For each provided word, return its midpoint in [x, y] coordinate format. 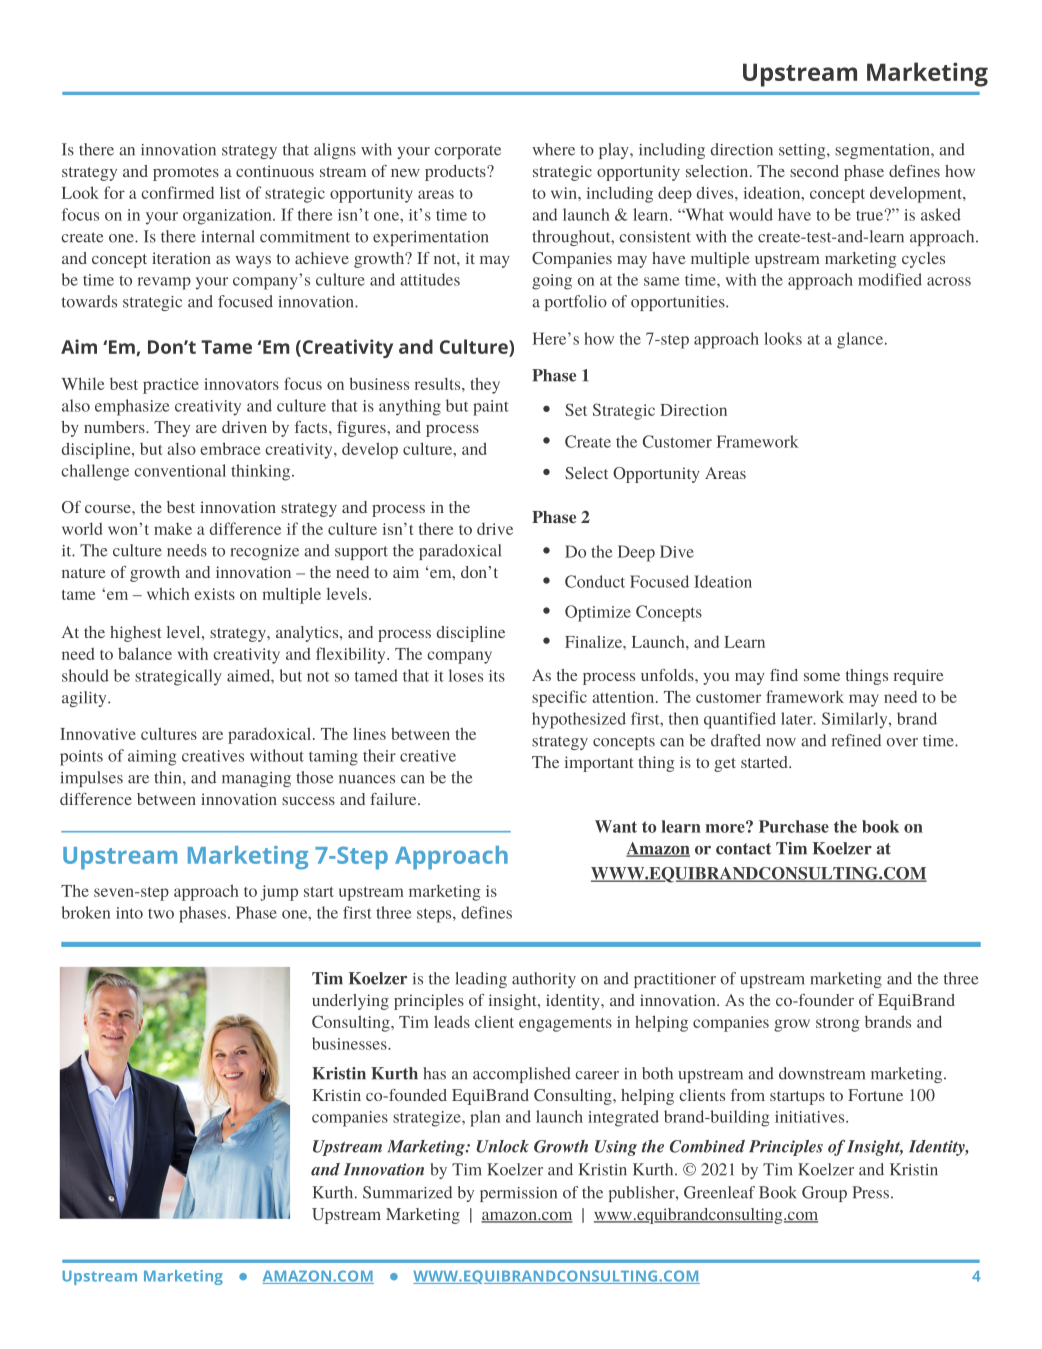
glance [861, 340]
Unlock [502, 1146]
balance [145, 653]
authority [544, 980]
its [497, 676]
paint [491, 408]
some [822, 677]
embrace [230, 448]
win [565, 193]
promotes [186, 174]
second [814, 171]
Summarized [407, 1192]
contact [743, 849]
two [161, 913]
